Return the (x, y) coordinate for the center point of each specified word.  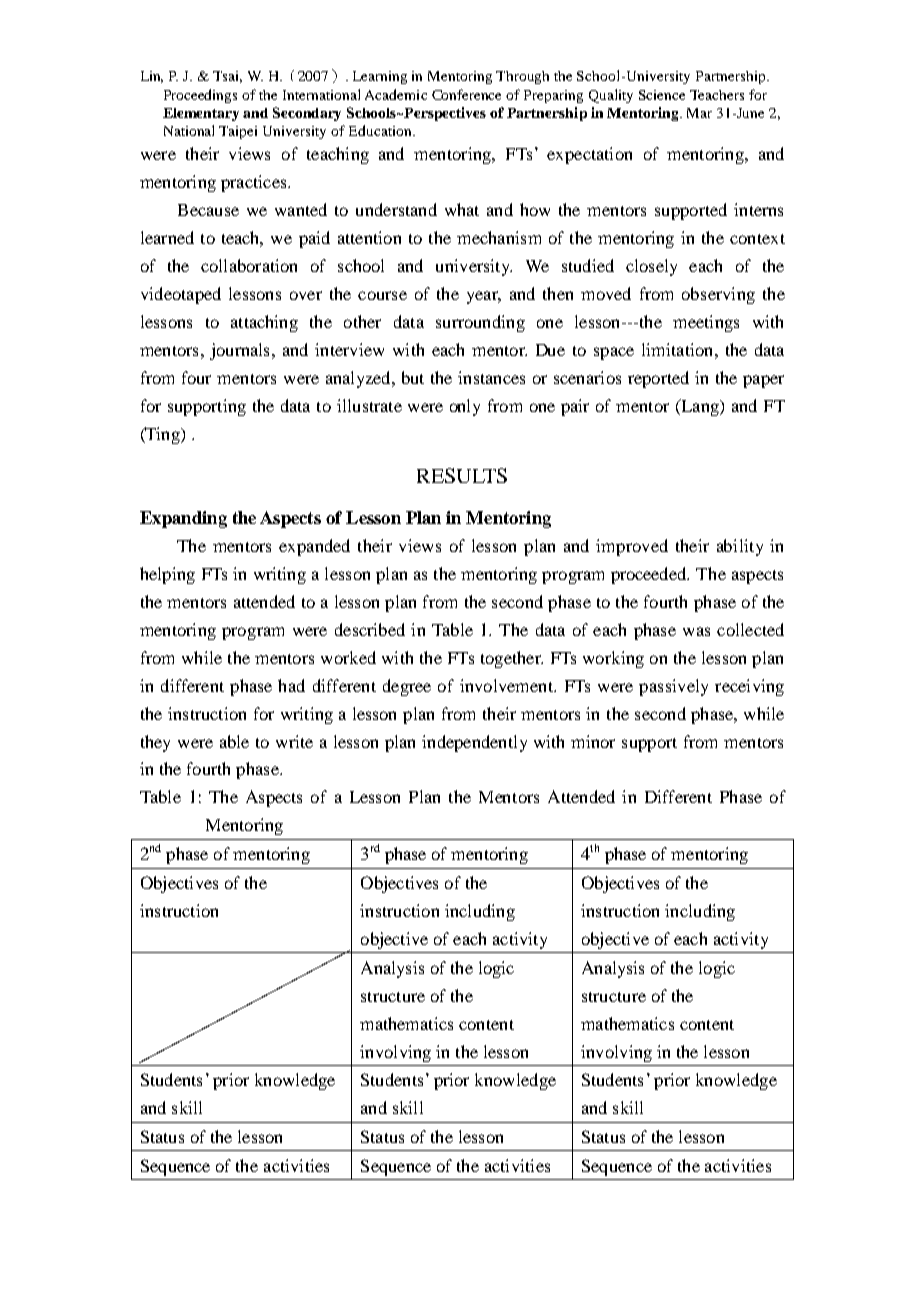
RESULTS (462, 475)
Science (662, 95)
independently (474, 743)
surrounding (480, 323)
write (294, 741)
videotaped (181, 295)
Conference (466, 94)
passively (673, 687)
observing (718, 295)
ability (740, 547)
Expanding (183, 519)
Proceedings (200, 96)
